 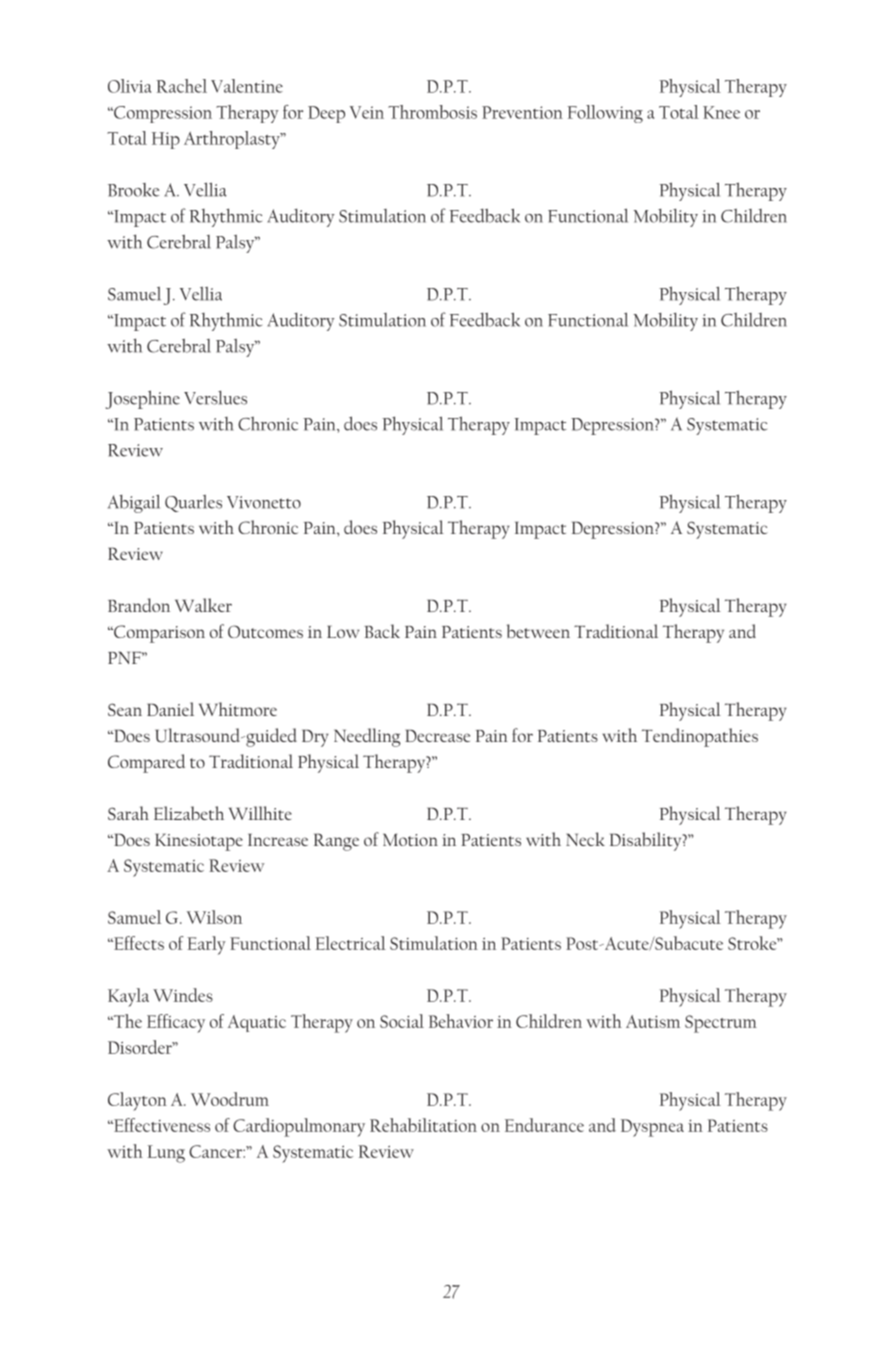 I want to click on between, so click(x=538, y=631).
